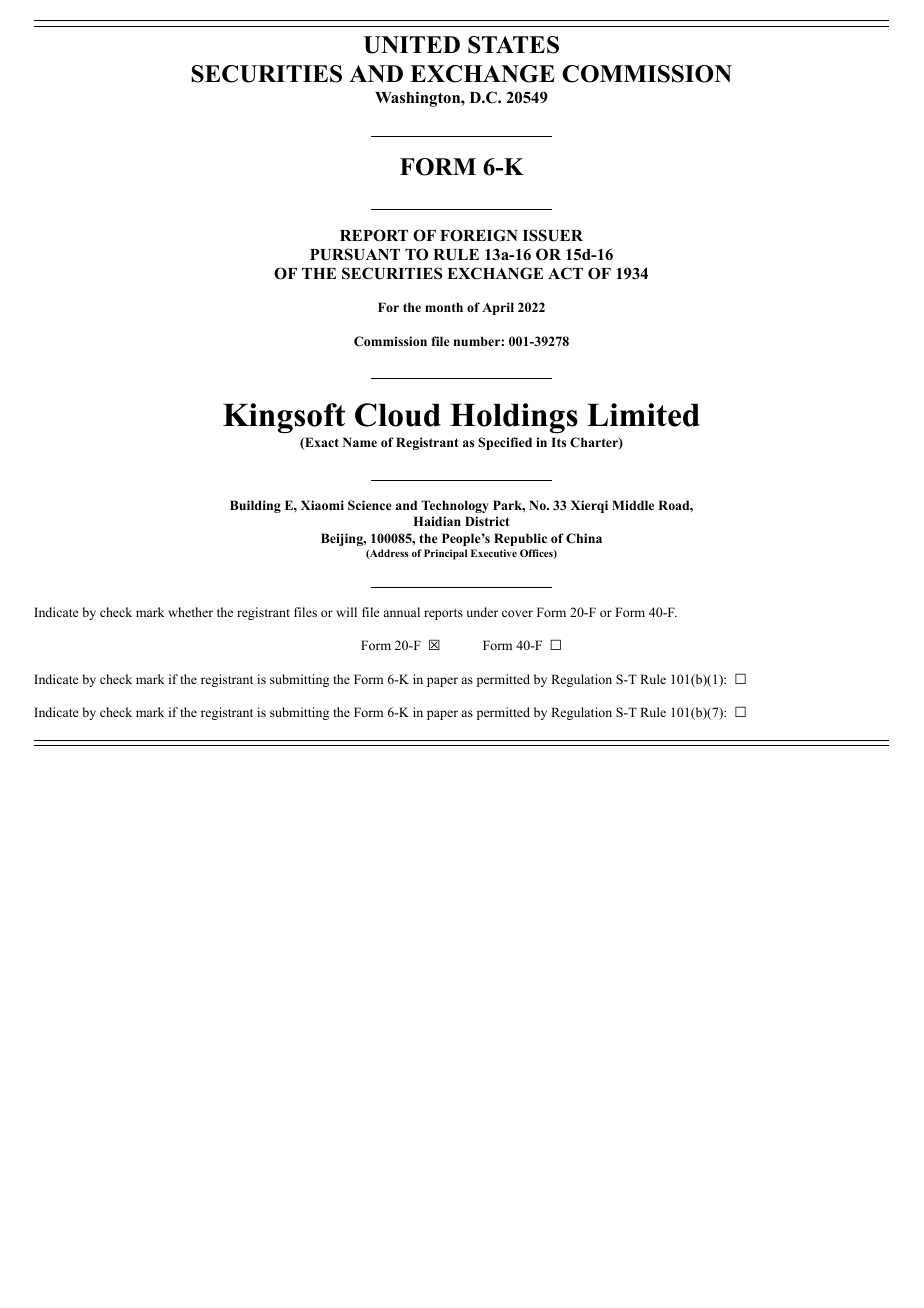 This screenshot has height=1308, width=924. Describe the element at coordinates (513, 45) in the screenshot. I see `STATES` at that location.
